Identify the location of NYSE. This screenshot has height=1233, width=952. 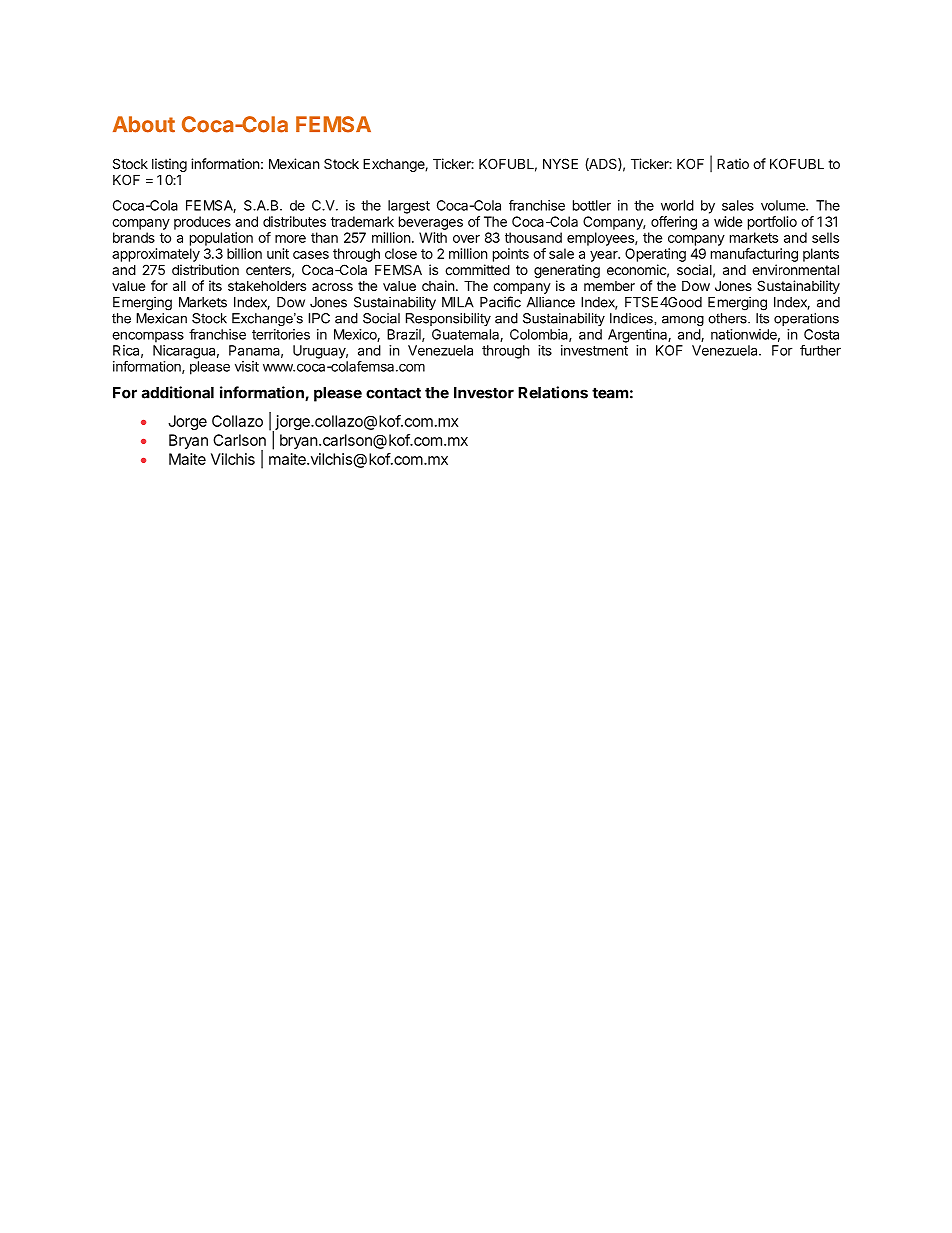
(560, 163).
